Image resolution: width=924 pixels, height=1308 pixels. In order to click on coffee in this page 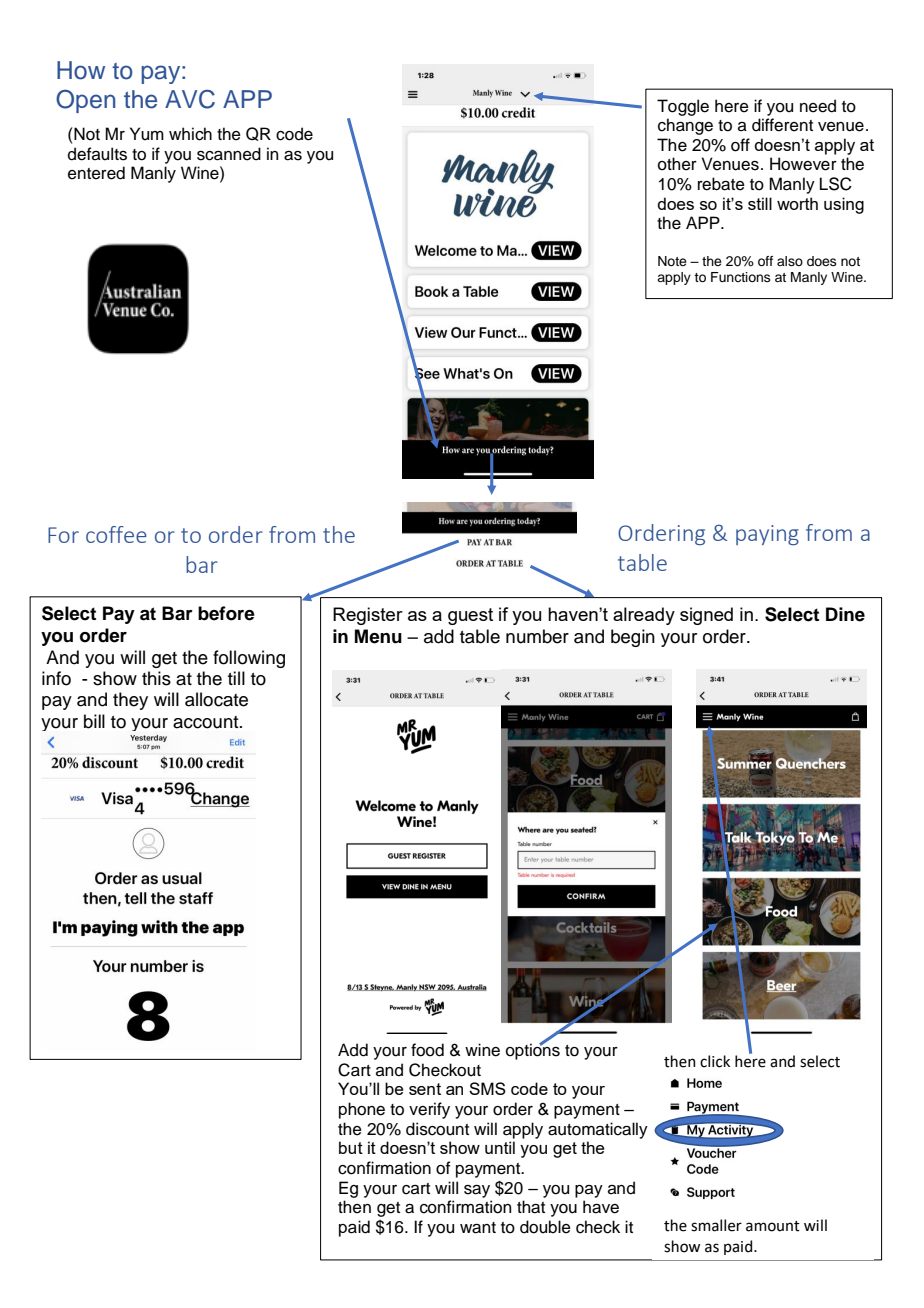, I will do `click(116, 534)`.
